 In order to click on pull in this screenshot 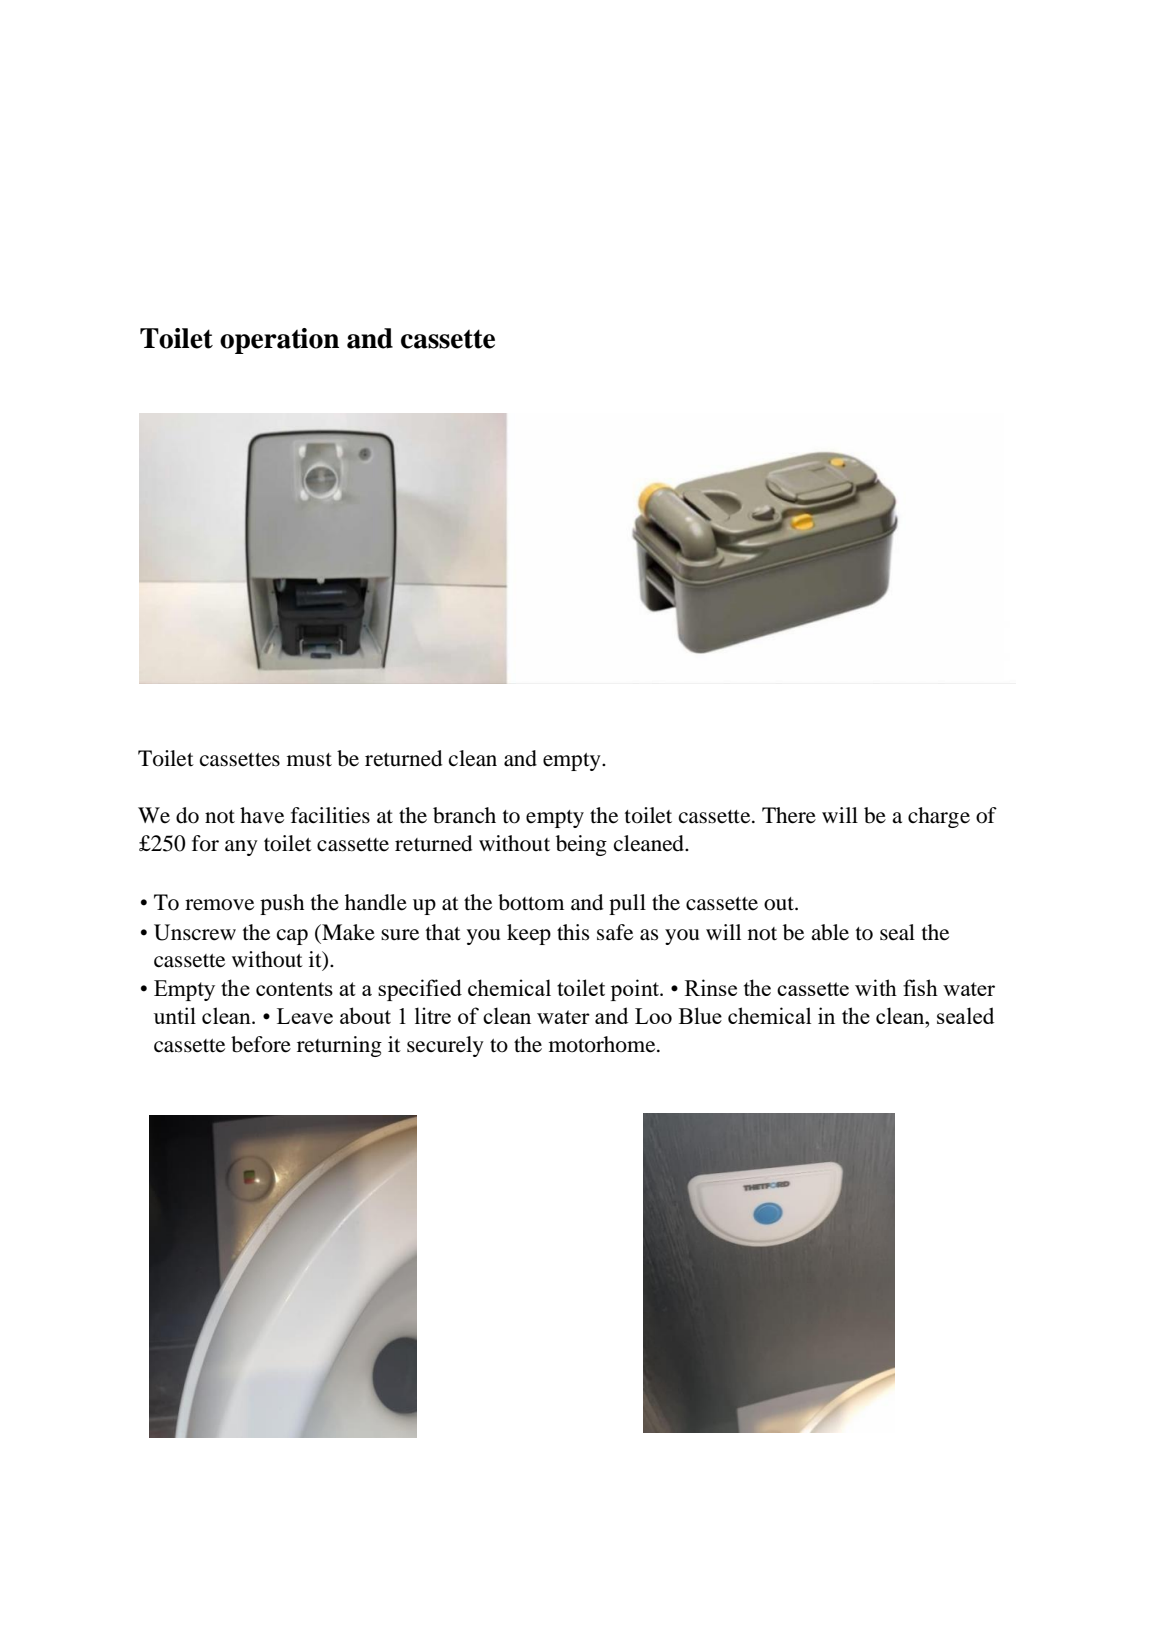, I will do `click(627, 904)`.
